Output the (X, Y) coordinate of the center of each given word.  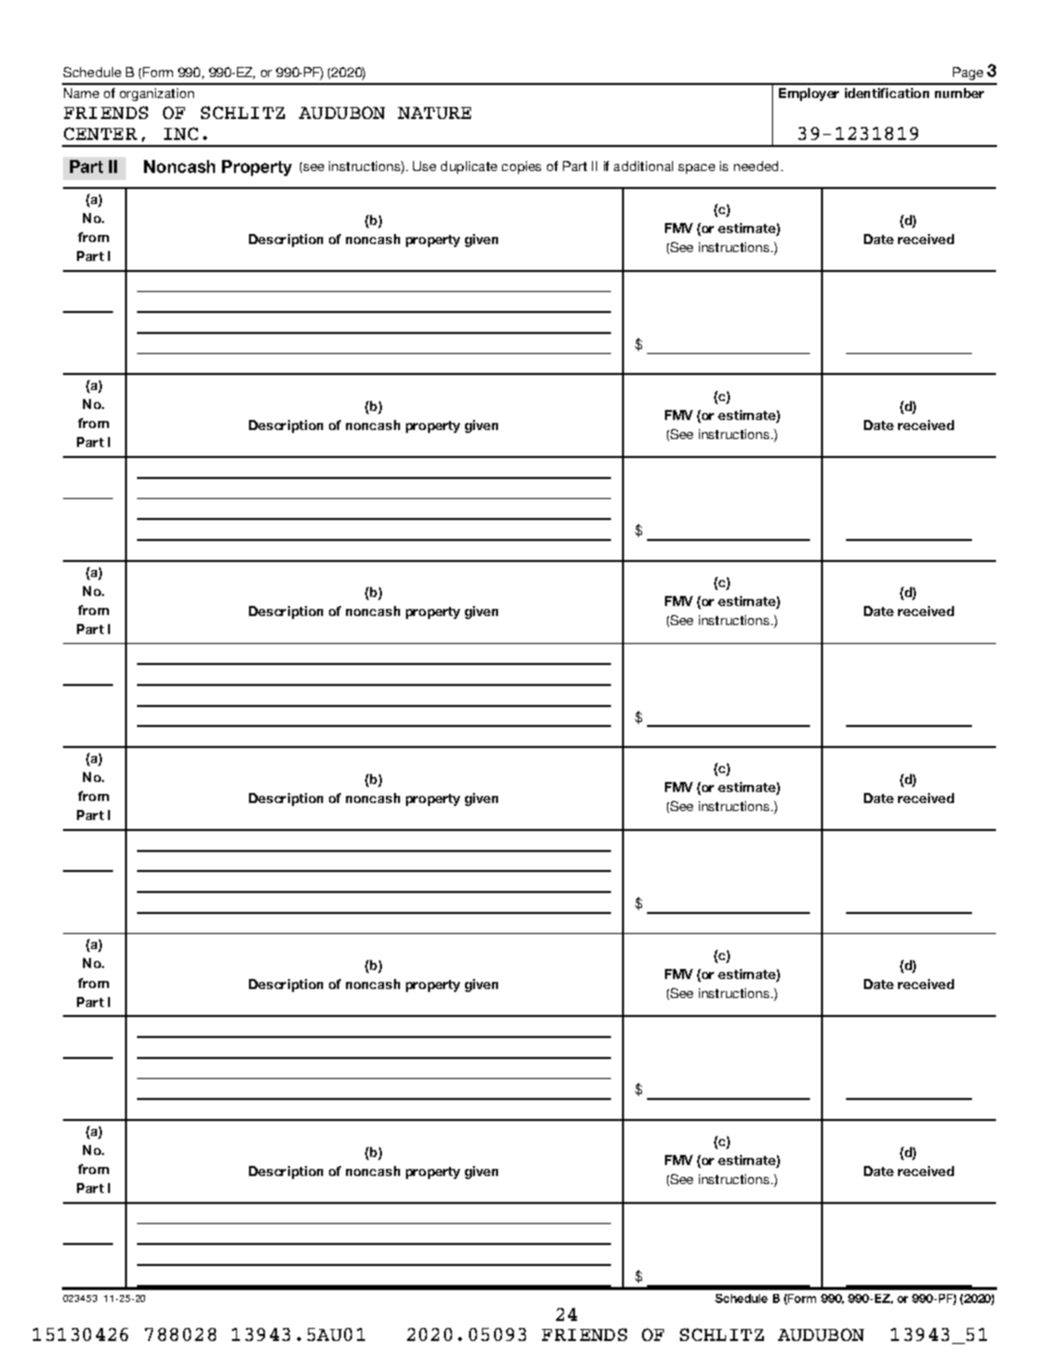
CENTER (100, 133)
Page (968, 75)
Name (81, 93)
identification (887, 93)
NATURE (434, 113)
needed (758, 166)
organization (157, 94)
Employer (809, 94)
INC (181, 133)
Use (424, 166)
